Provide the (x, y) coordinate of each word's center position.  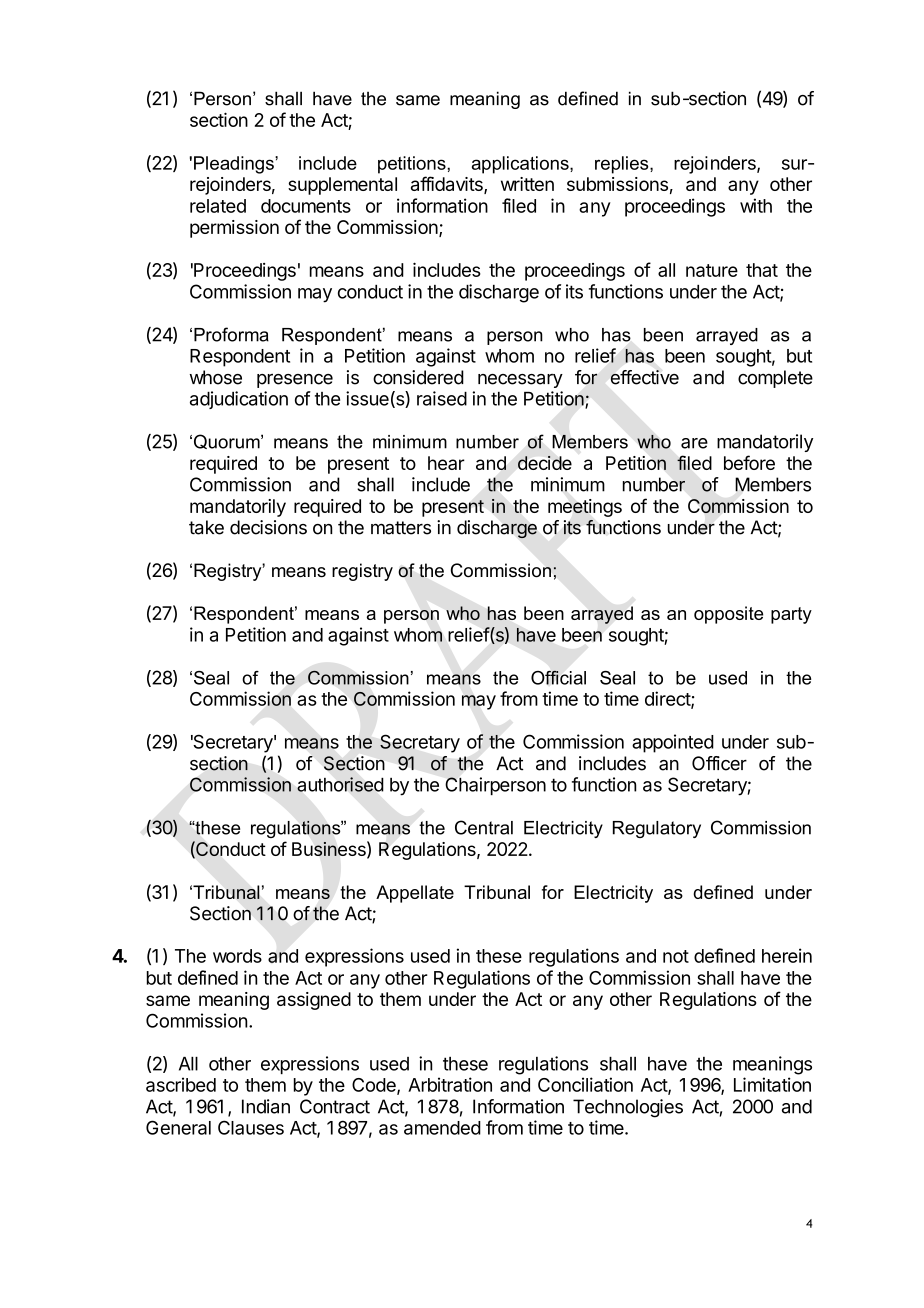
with (756, 205)
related (218, 206)
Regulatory (657, 829)
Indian (266, 1106)
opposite (728, 615)
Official (558, 677)
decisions (268, 527)
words (237, 956)
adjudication (239, 400)
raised (442, 398)
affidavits (448, 185)
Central (484, 827)
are (694, 443)
